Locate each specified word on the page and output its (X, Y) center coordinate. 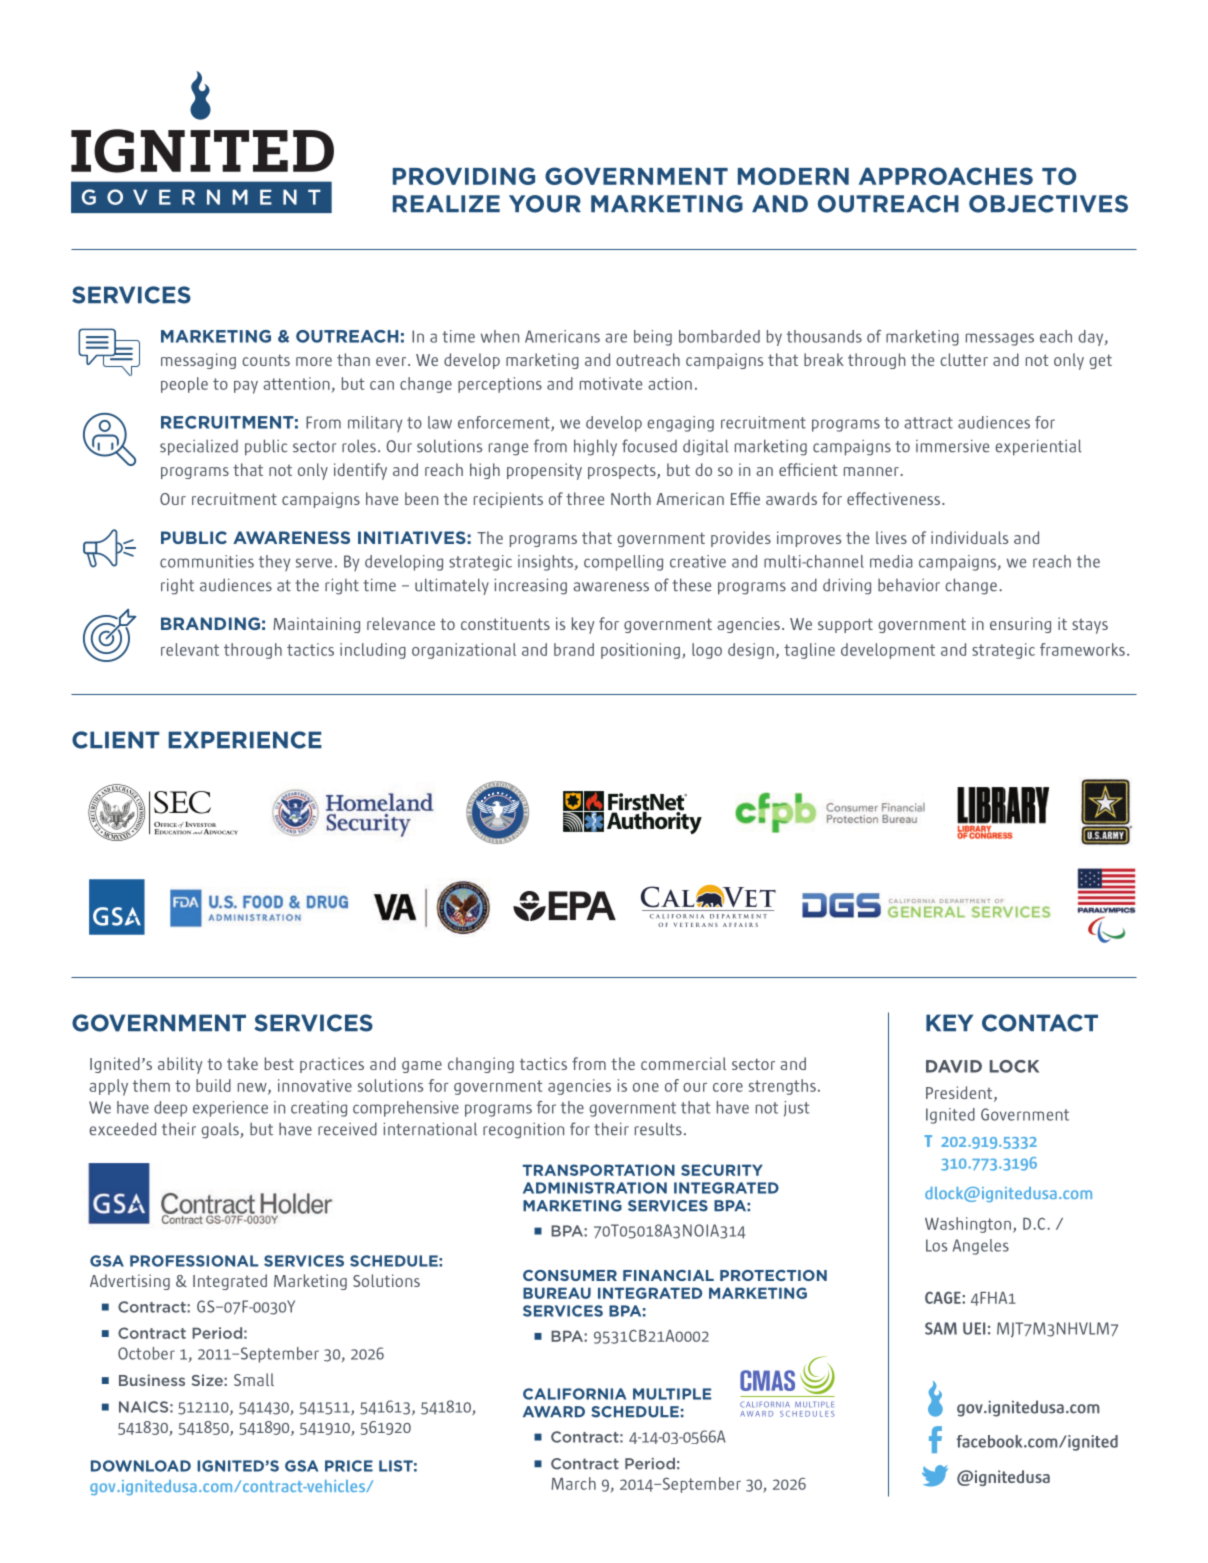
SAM (941, 1328)
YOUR (545, 204)
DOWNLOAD (141, 1466)
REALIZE (446, 203)
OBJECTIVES (1048, 204)
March (573, 1483)
